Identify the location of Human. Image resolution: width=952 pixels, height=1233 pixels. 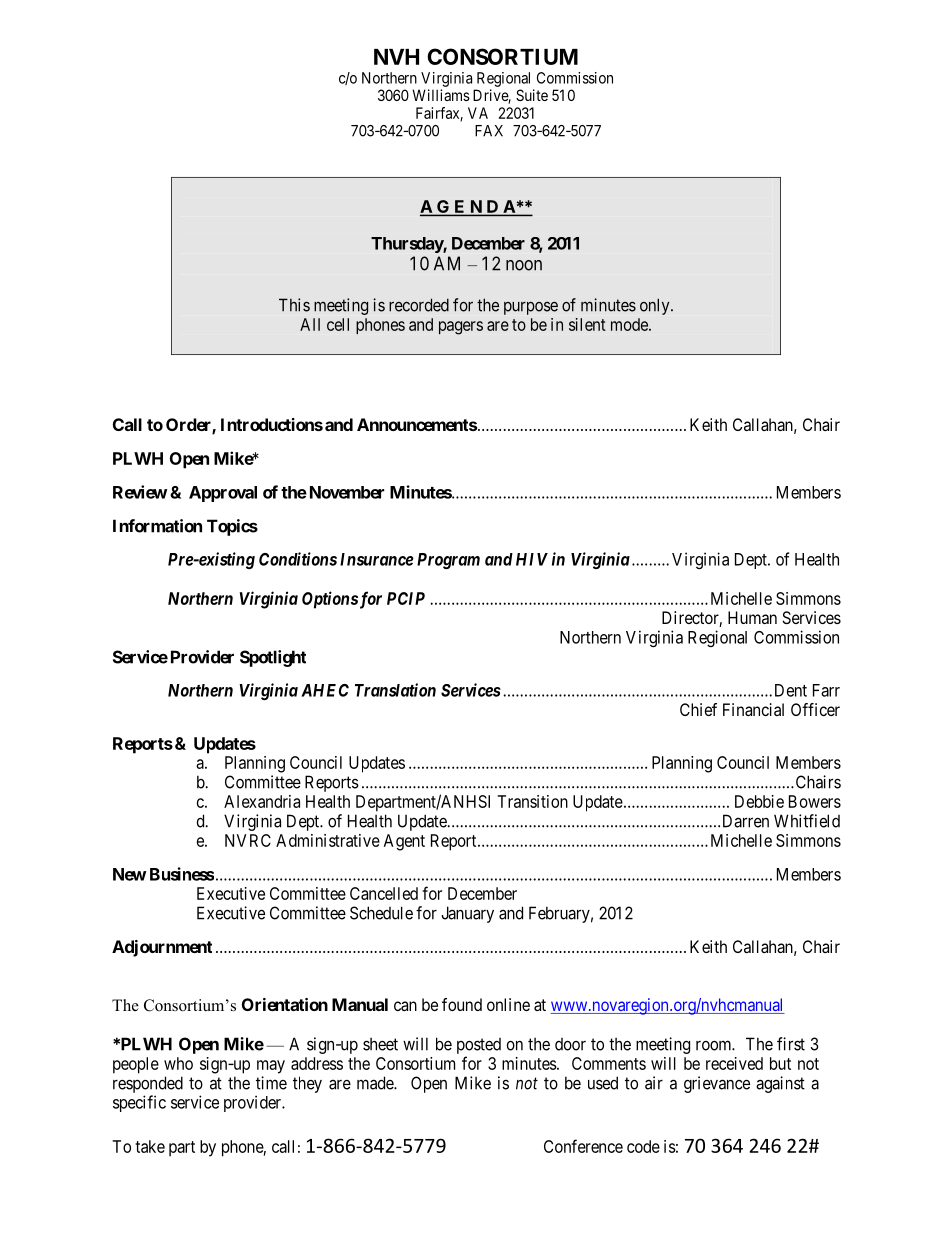
(752, 617).
